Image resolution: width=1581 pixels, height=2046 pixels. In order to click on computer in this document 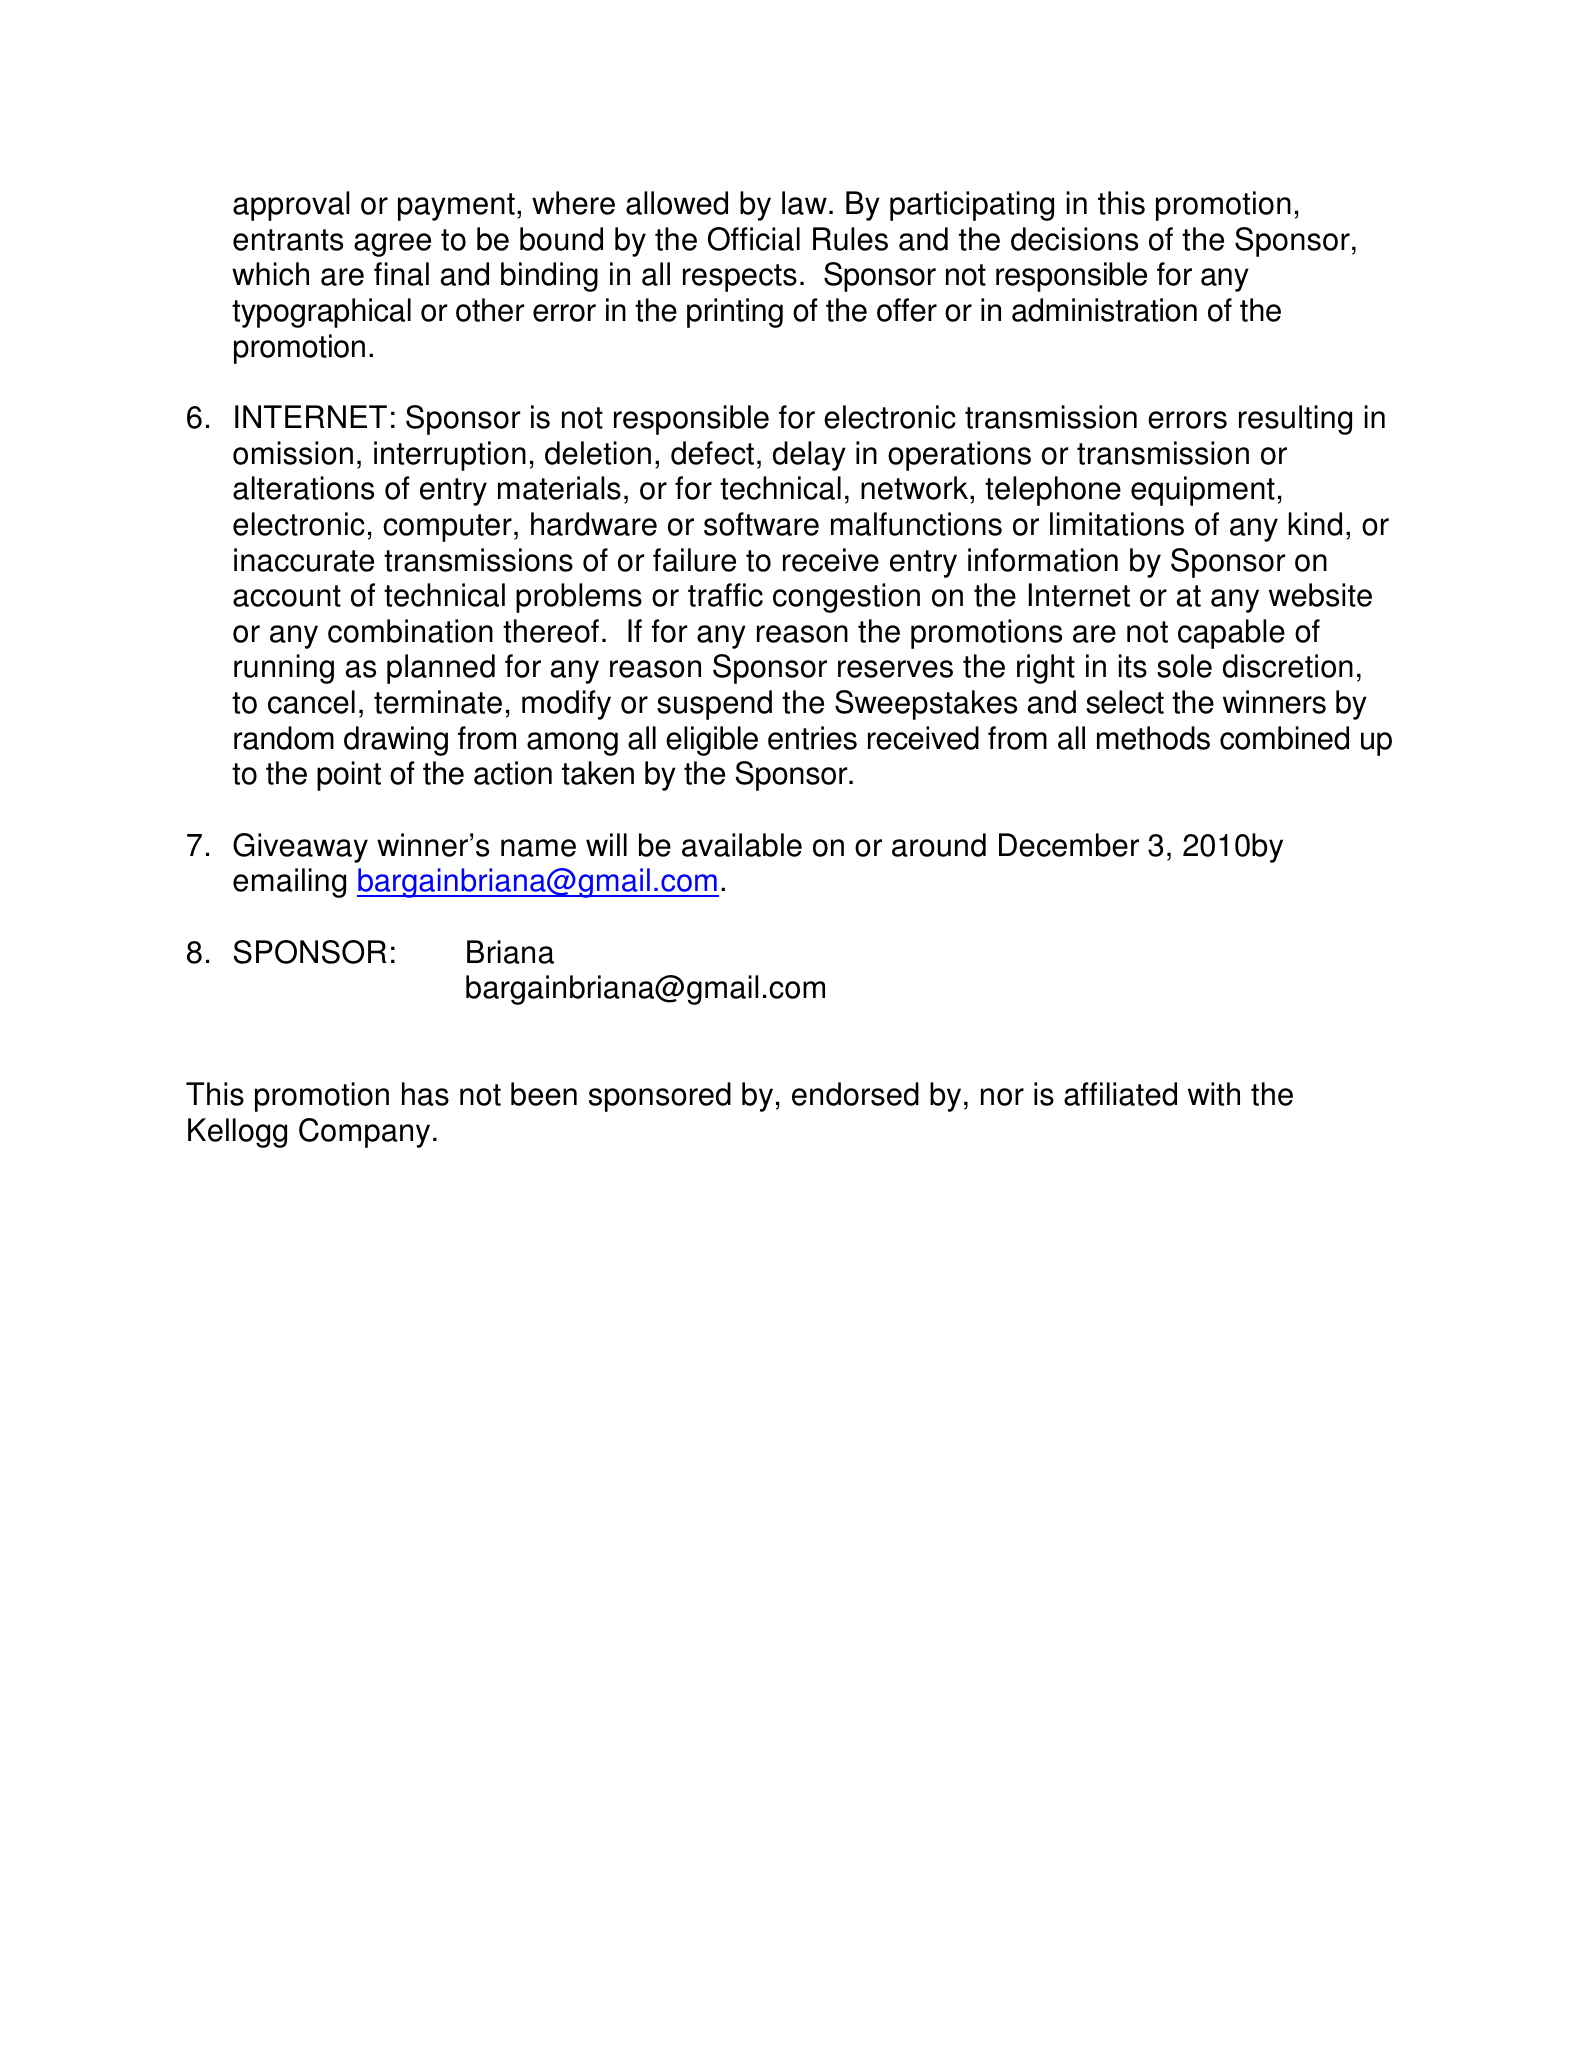, I will do `click(447, 528)`.
